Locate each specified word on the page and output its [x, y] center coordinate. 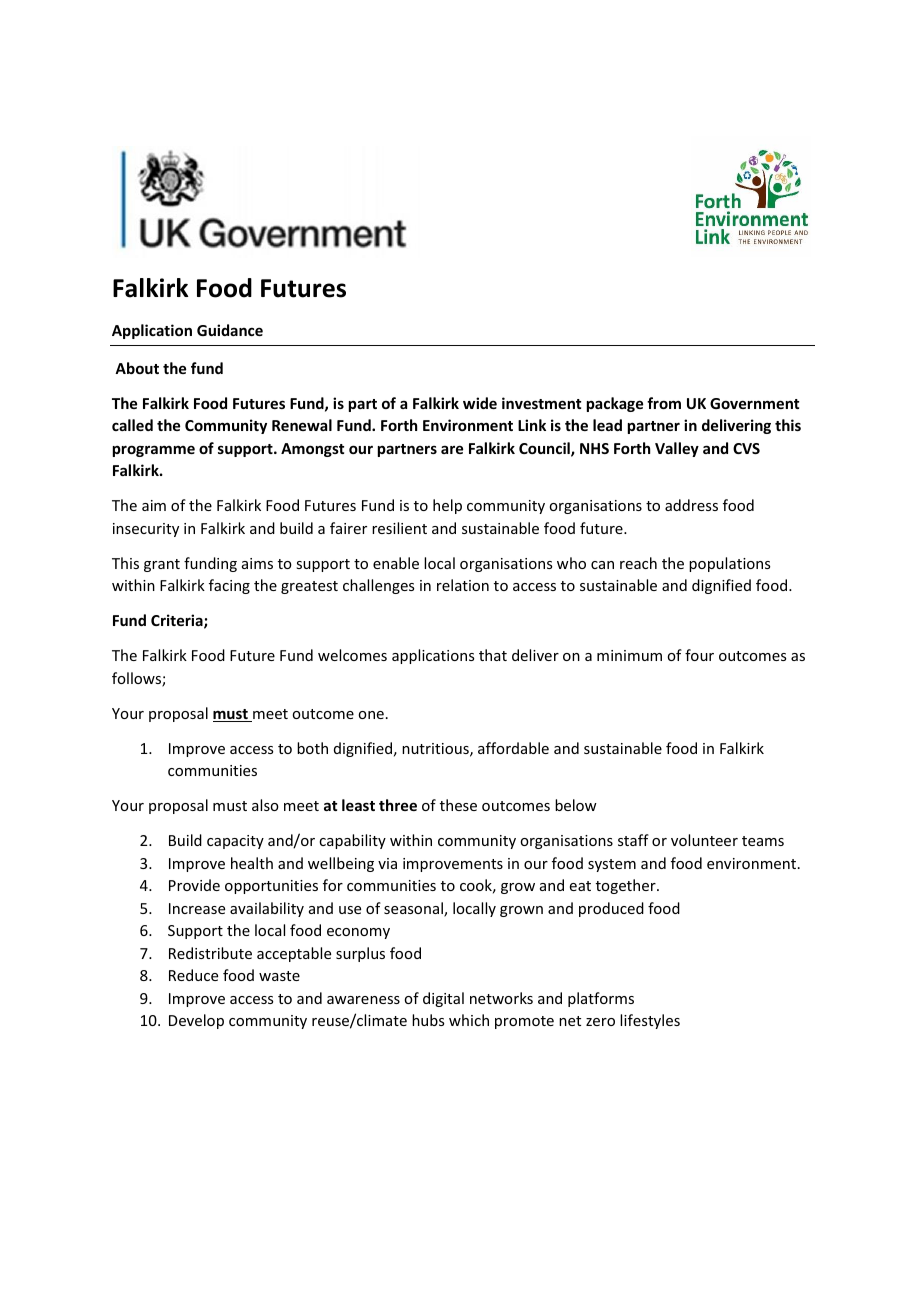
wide [480, 403]
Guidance [230, 330]
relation [463, 585]
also [265, 805]
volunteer [704, 840]
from [664, 403]
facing [229, 586]
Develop [196, 1021]
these [458, 805]
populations [729, 564]
